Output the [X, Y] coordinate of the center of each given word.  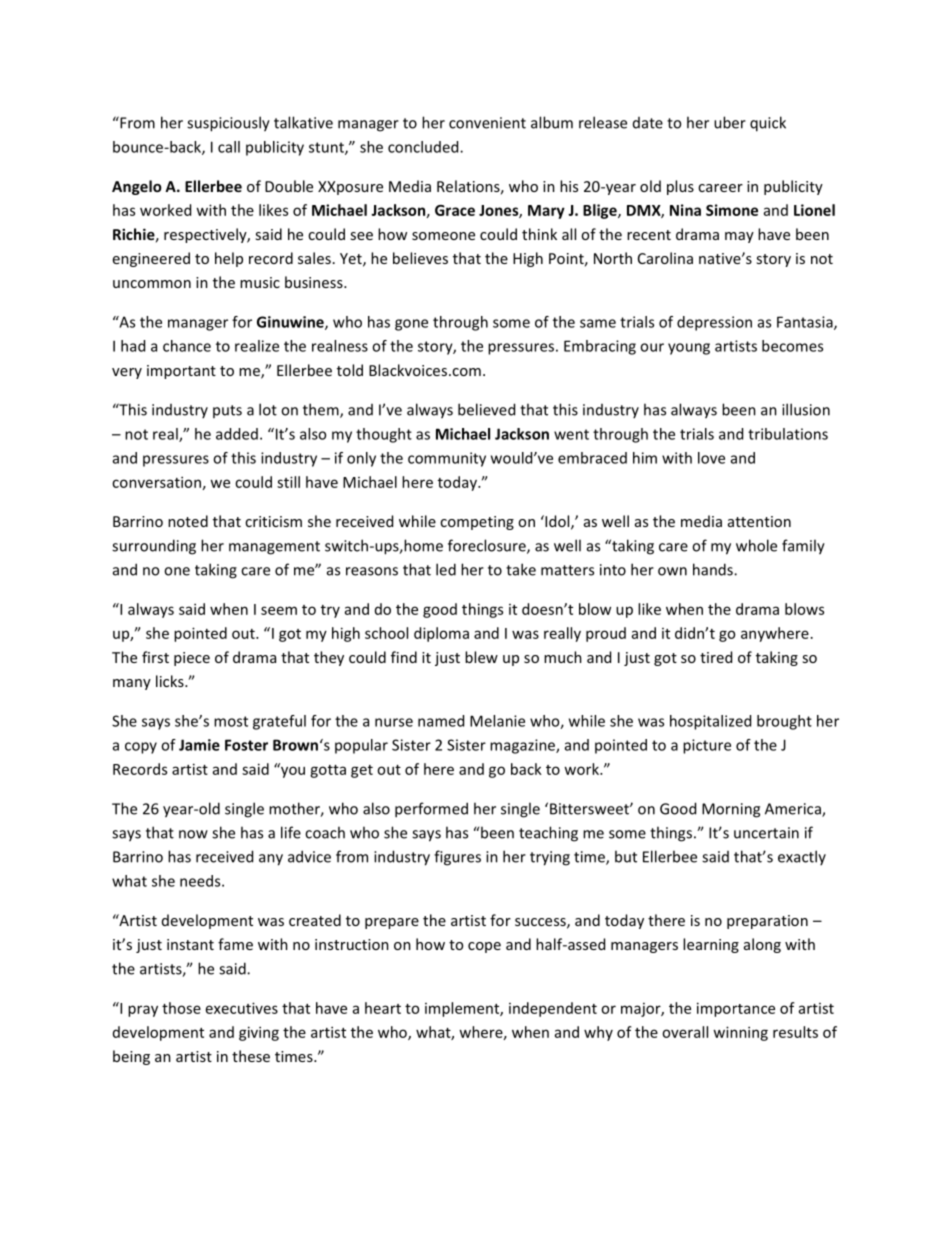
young [689, 349]
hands [714, 569]
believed [486, 409]
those [181, 1008]
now [193, 834]
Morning [731, 810]
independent [553, 1009]
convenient [487, 123]
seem [279, 610]
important [181, 372]
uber [730, 122]
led [446, 569]
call [229, 147]
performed [431, 810]
